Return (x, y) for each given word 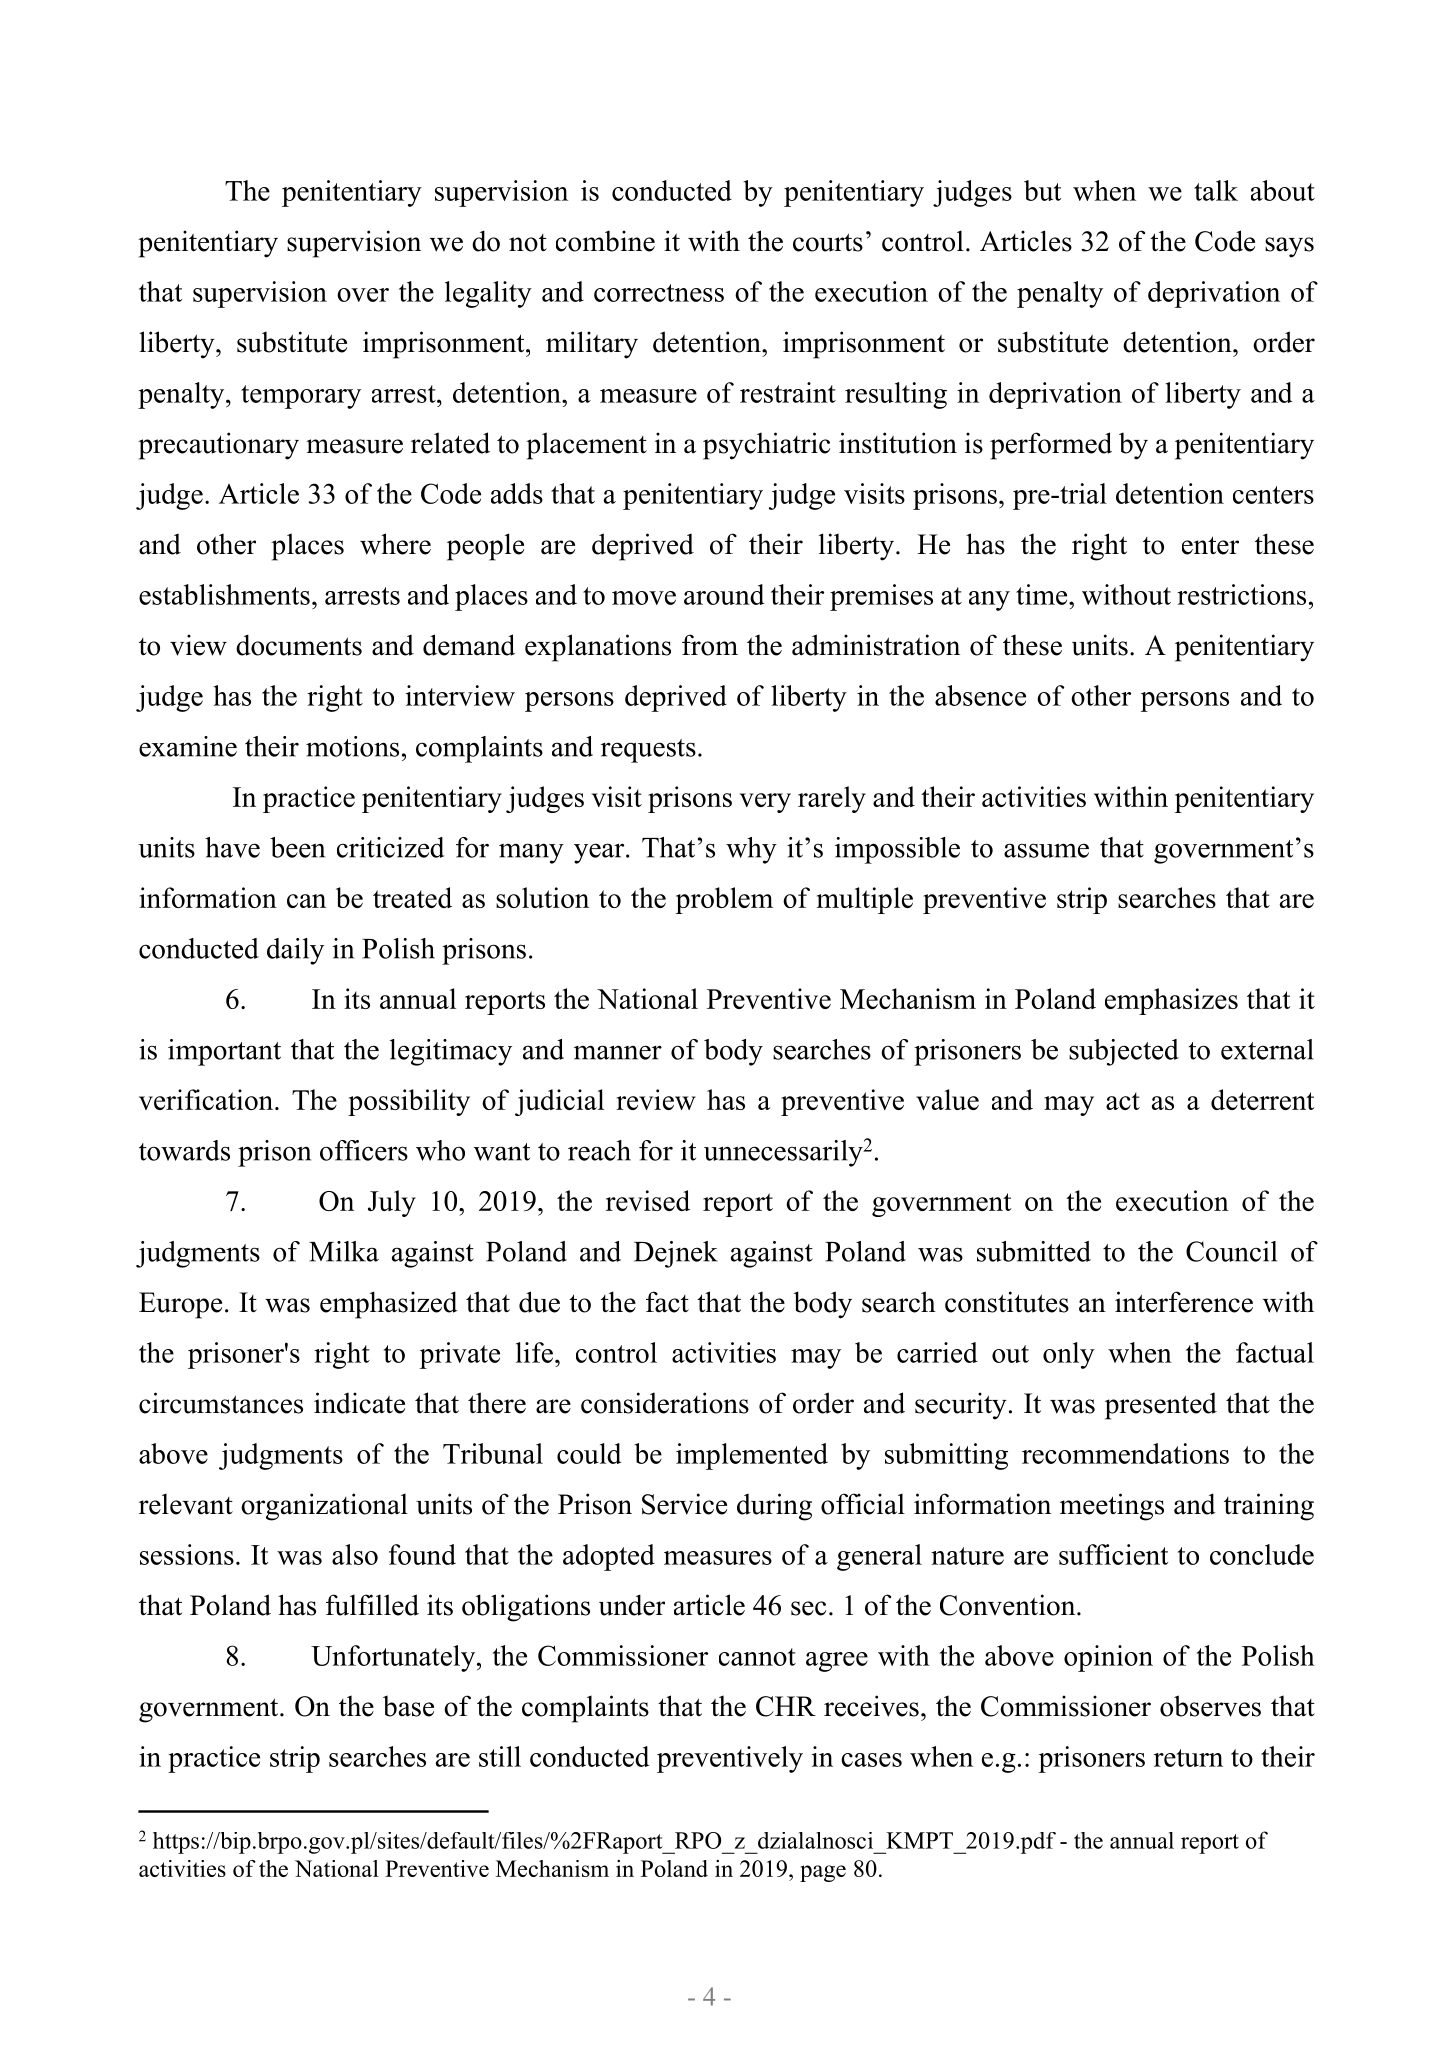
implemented (752, 1456)
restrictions (1241, 594)
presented (1161, 1406)
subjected (1124, 1052)
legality (488, 294)
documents (299, 645)
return (1188, 1758)
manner (618, 1052)
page (823, 1873)
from (710, 645)
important (224, 1052)
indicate (359, 1403)
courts (828, 242)
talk (1216, 190)
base (408, 1706)
